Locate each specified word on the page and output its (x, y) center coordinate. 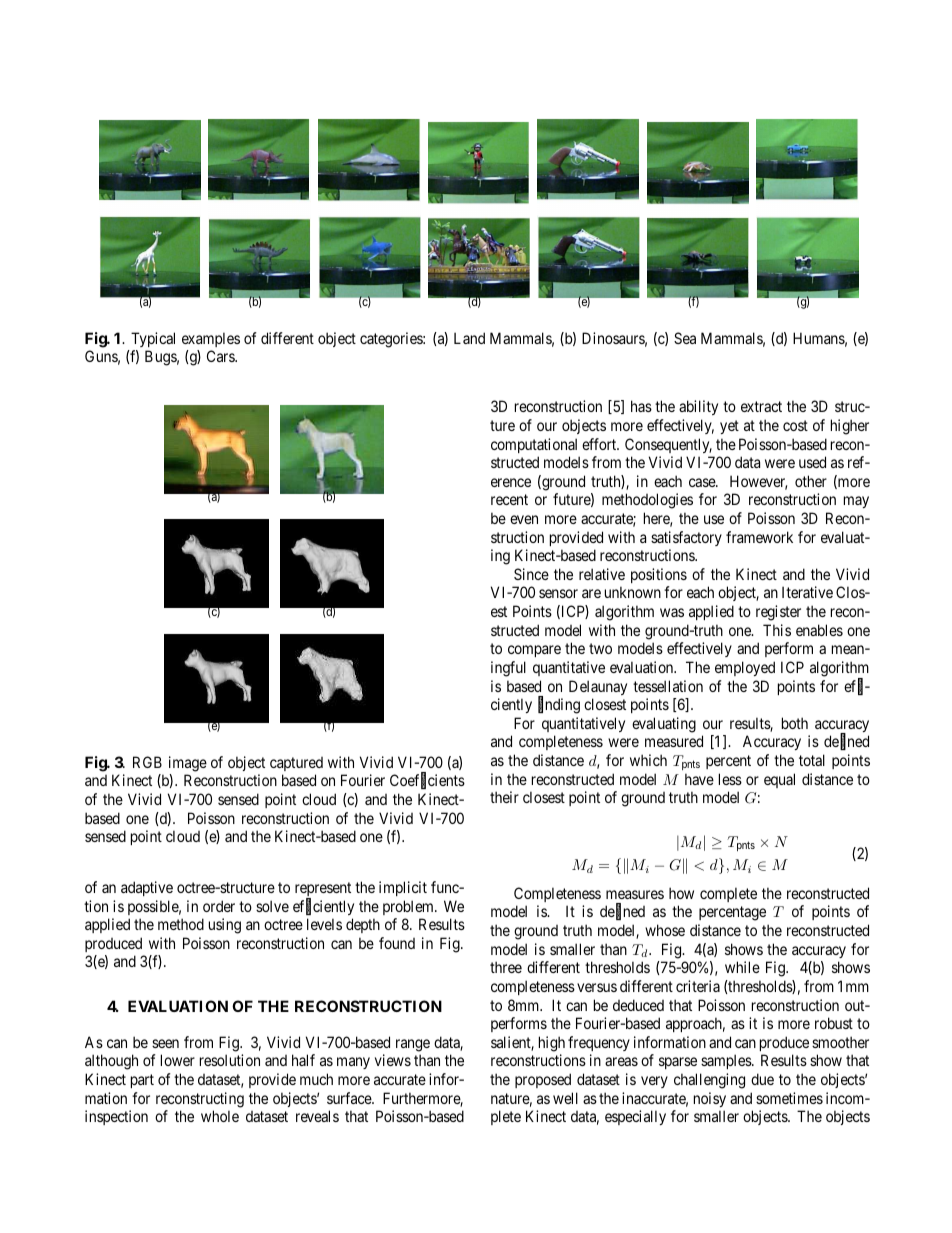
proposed (543, 1080)
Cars (221, 356)
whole (220, 1116)
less (730, 779)
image (188, 764)
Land (469, 338)
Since (531, 574)
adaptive (147, 888)
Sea (685, 338)
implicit (403, 888)
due (762, 1079)
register (778, 613)
